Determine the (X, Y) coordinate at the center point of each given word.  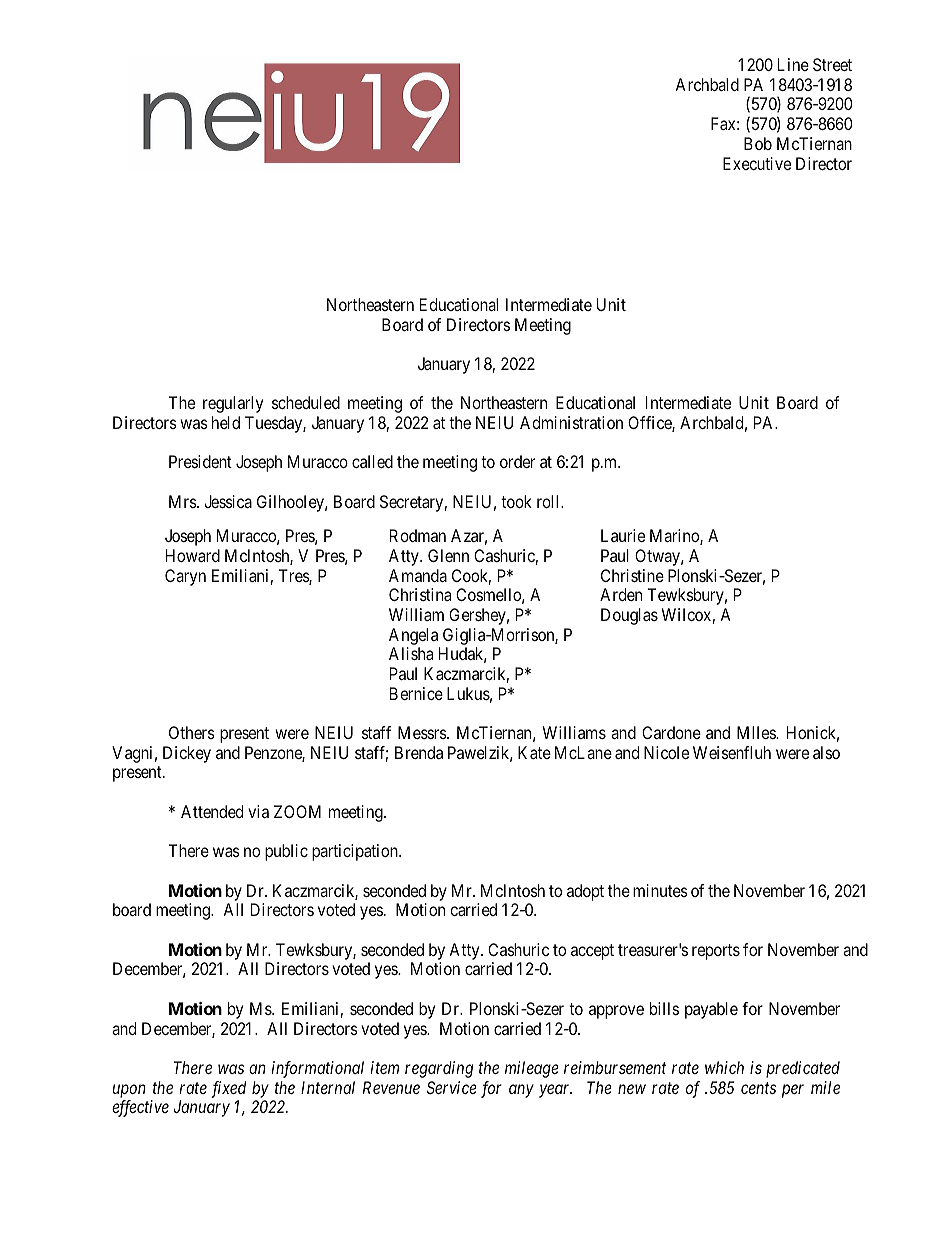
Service (452, 1087)
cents (758, 1088)
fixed (228, 1089)
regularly (233, 404)
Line (793, 64)
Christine (632, 575)
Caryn (185, 577)
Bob (758, 143)
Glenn (448, 555)
